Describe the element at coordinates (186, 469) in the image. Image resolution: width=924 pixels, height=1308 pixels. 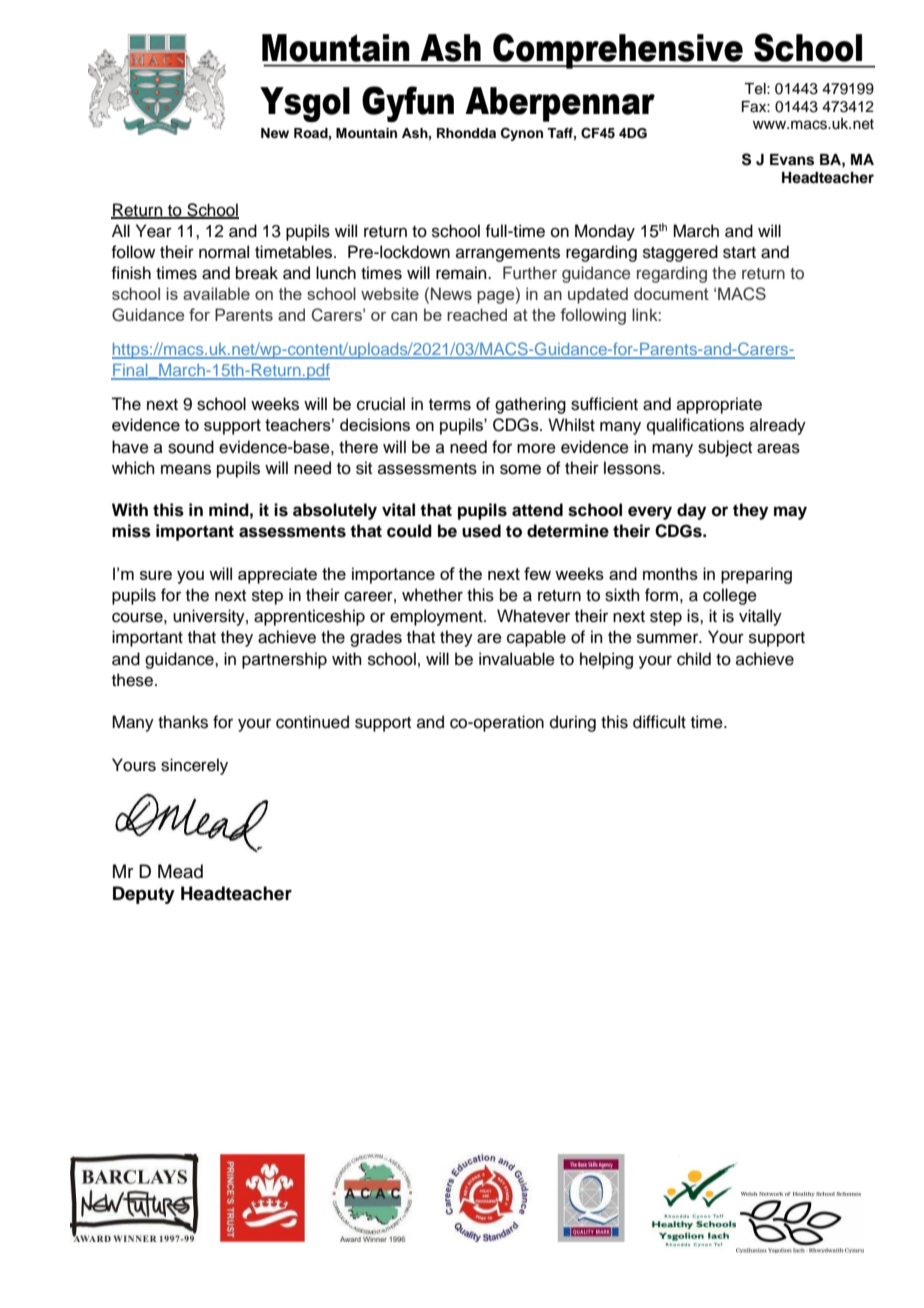
I see `means` at that location.
